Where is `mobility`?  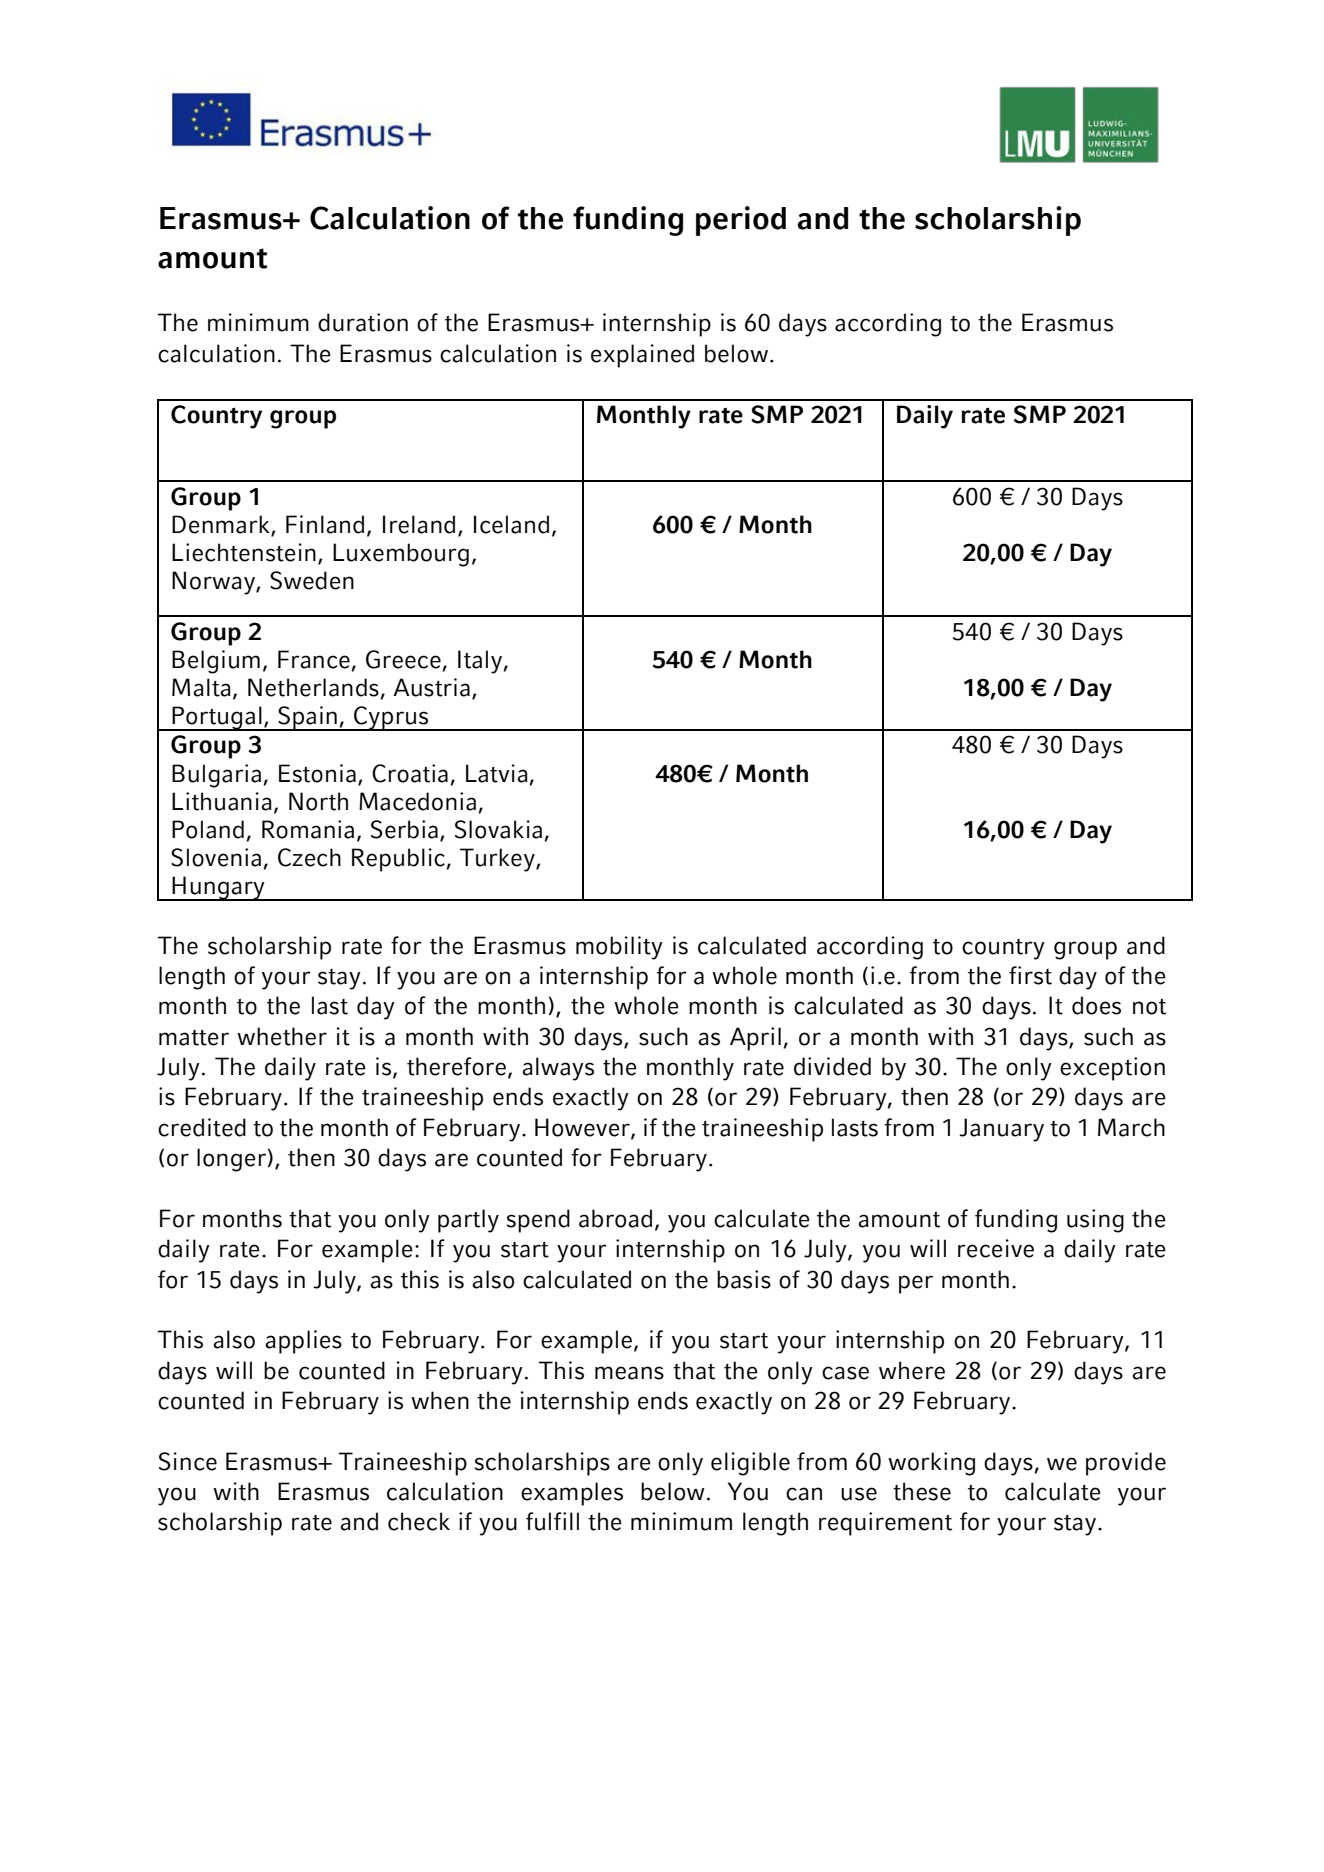
mobility is located at coordinates (619, 948).
